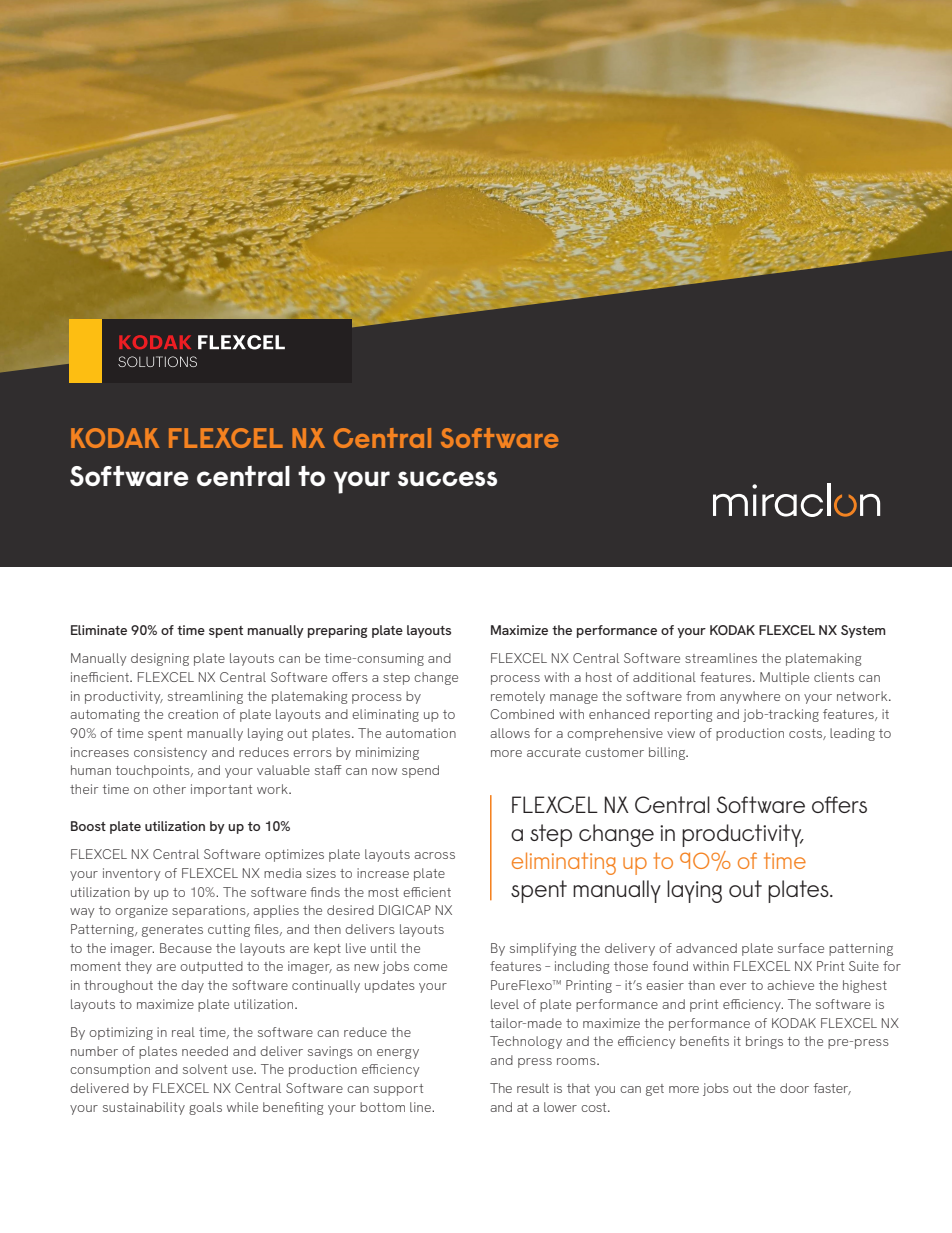  What do you see at coordinates (863, 631) in the image?
I see `System` at bounding box center [863, 631].
